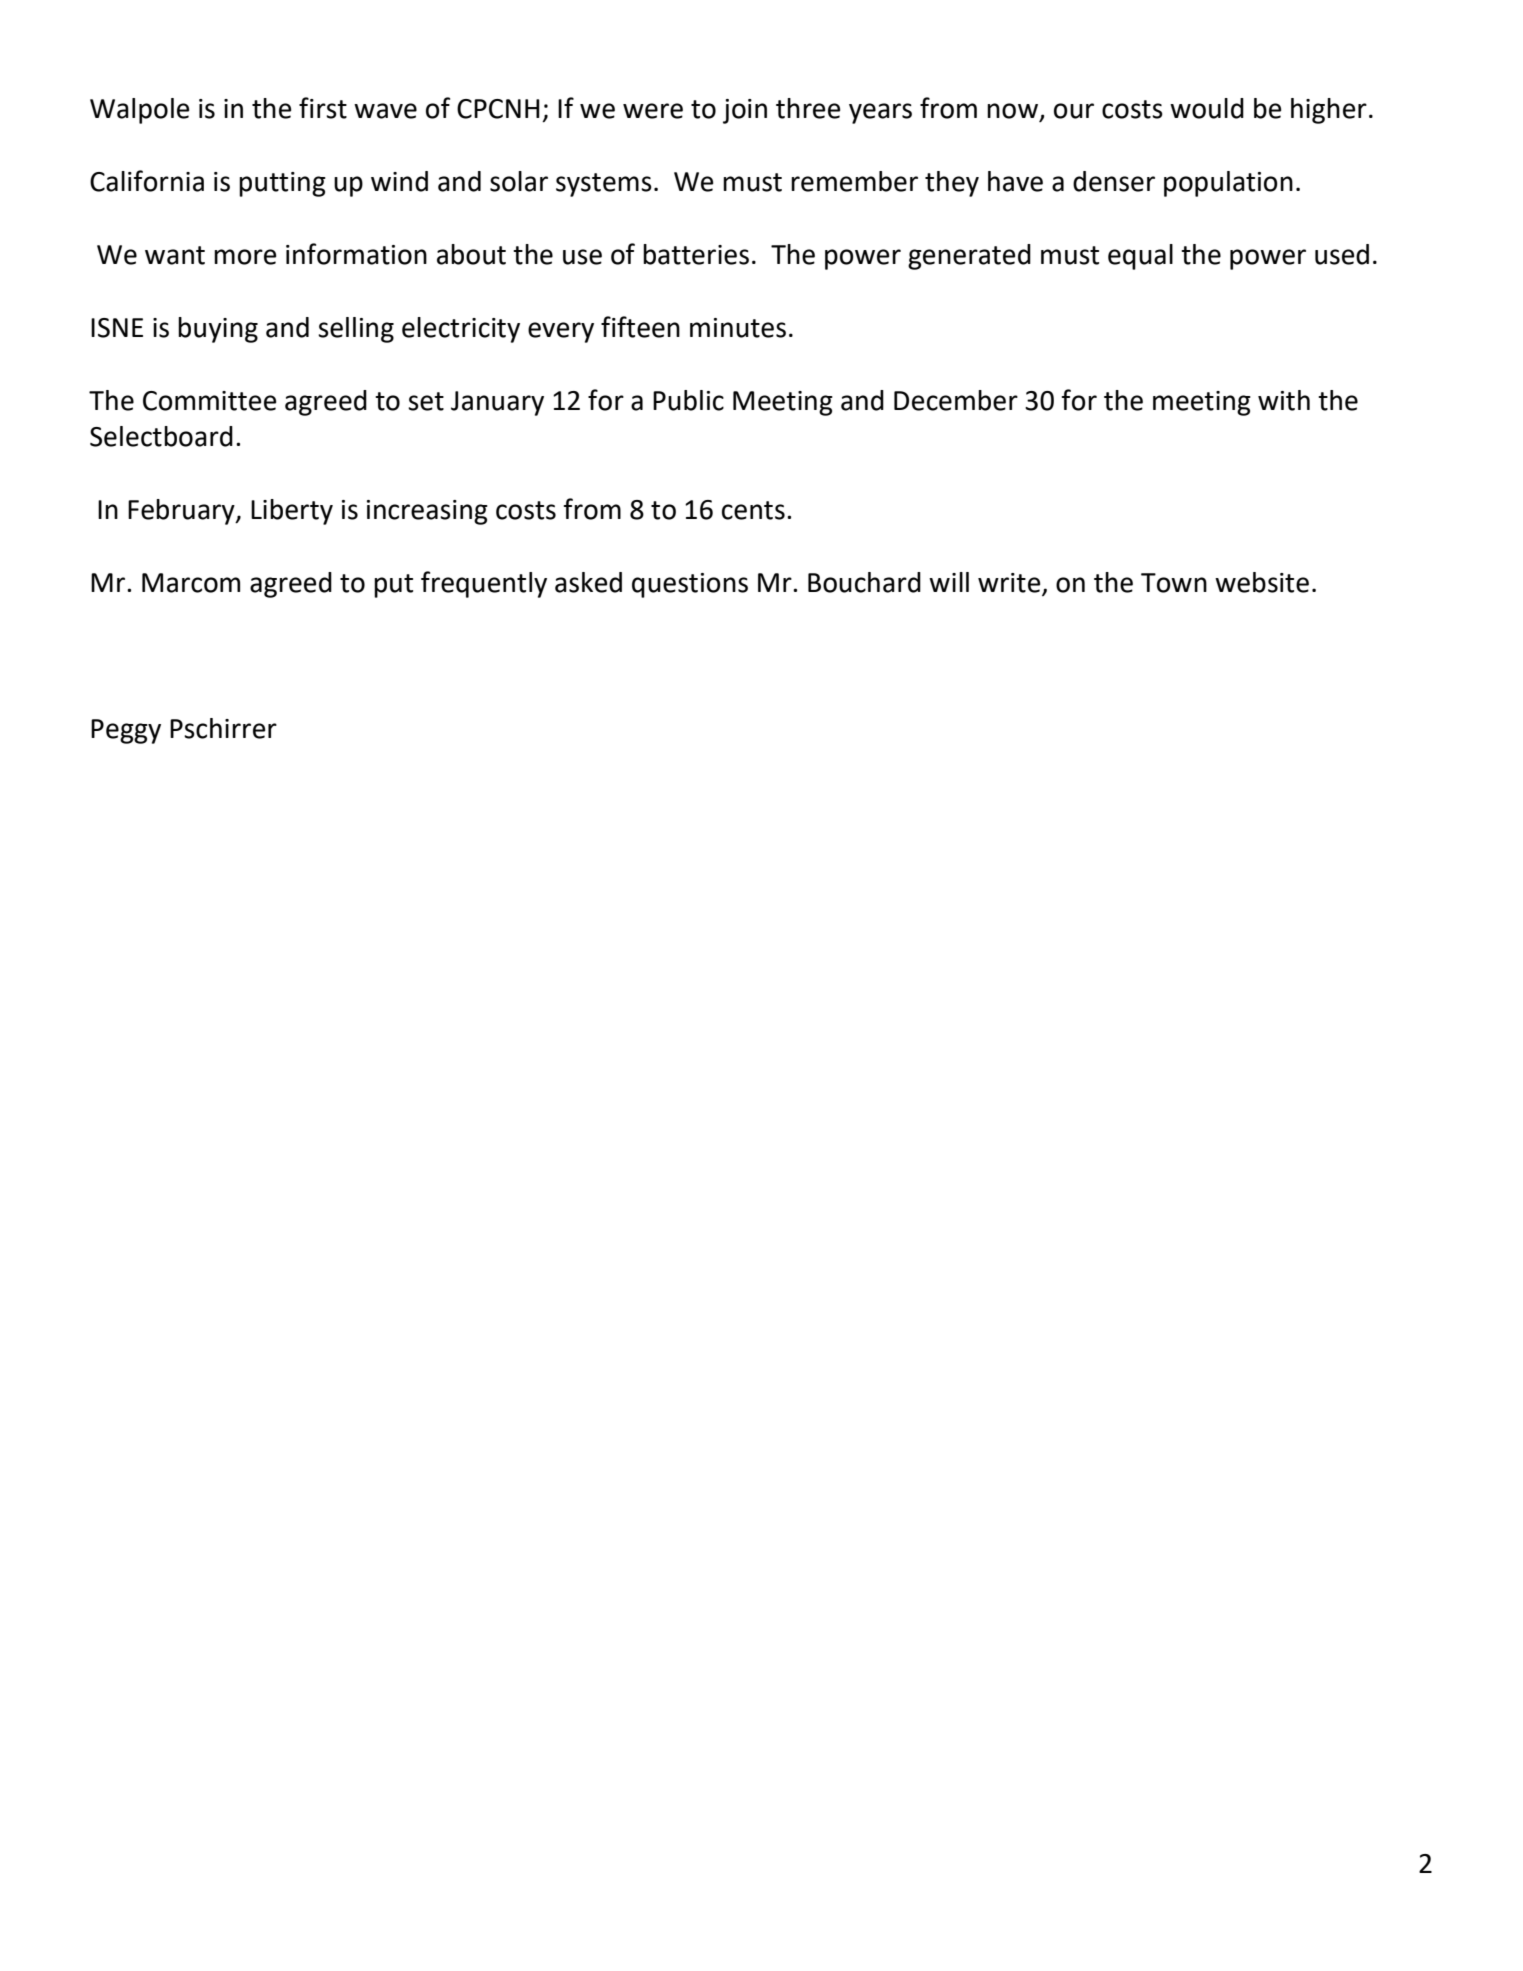  Describe the element at coordinates (218, 330) in the screenshot. I see `buying` at that location.
